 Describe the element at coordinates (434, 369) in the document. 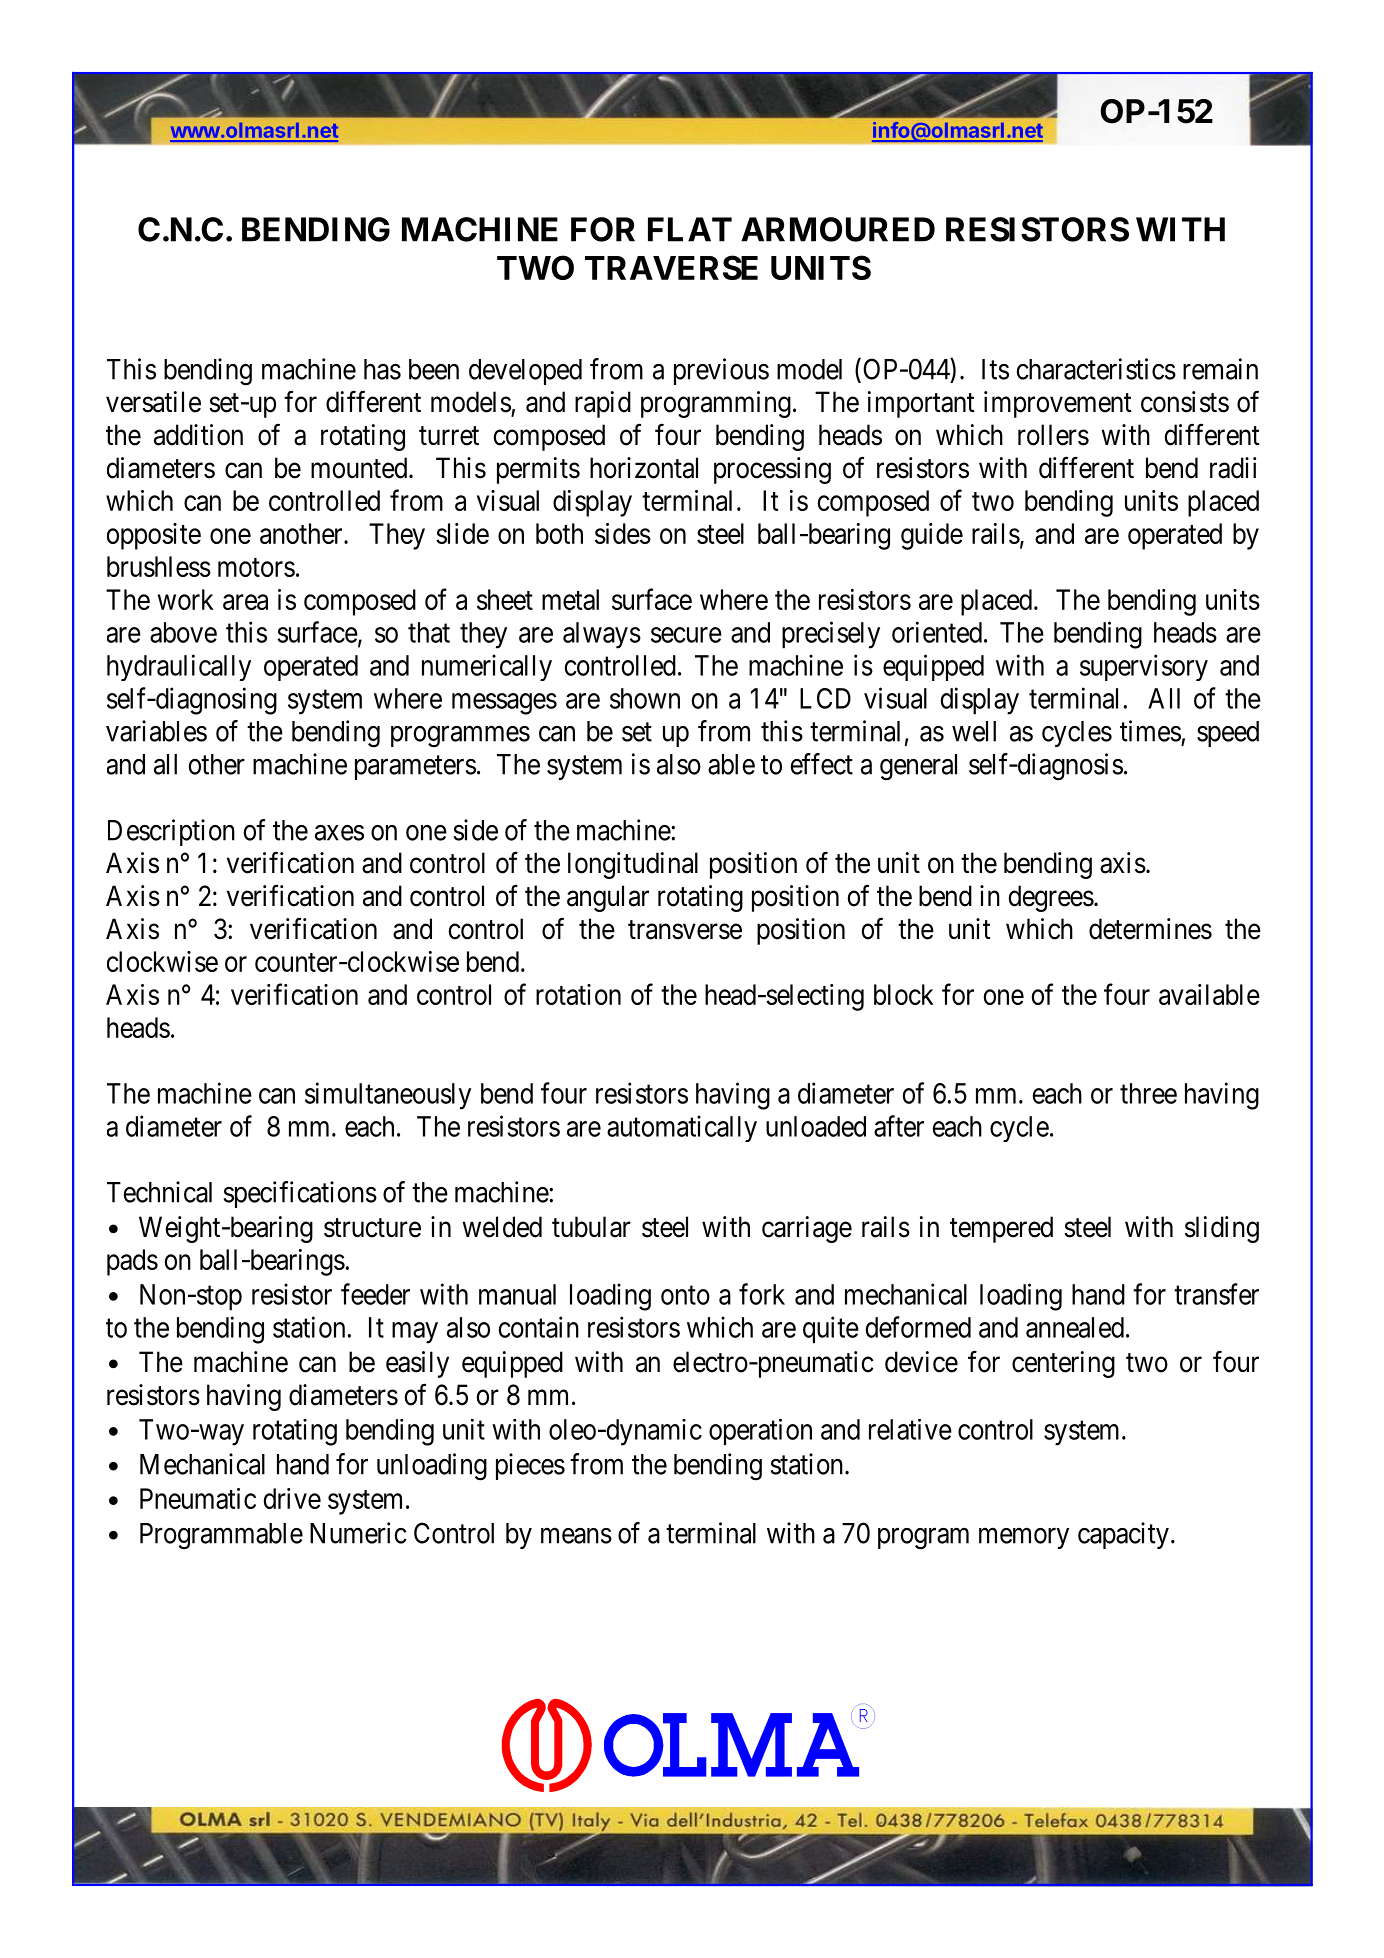

I see `been` at that location.
